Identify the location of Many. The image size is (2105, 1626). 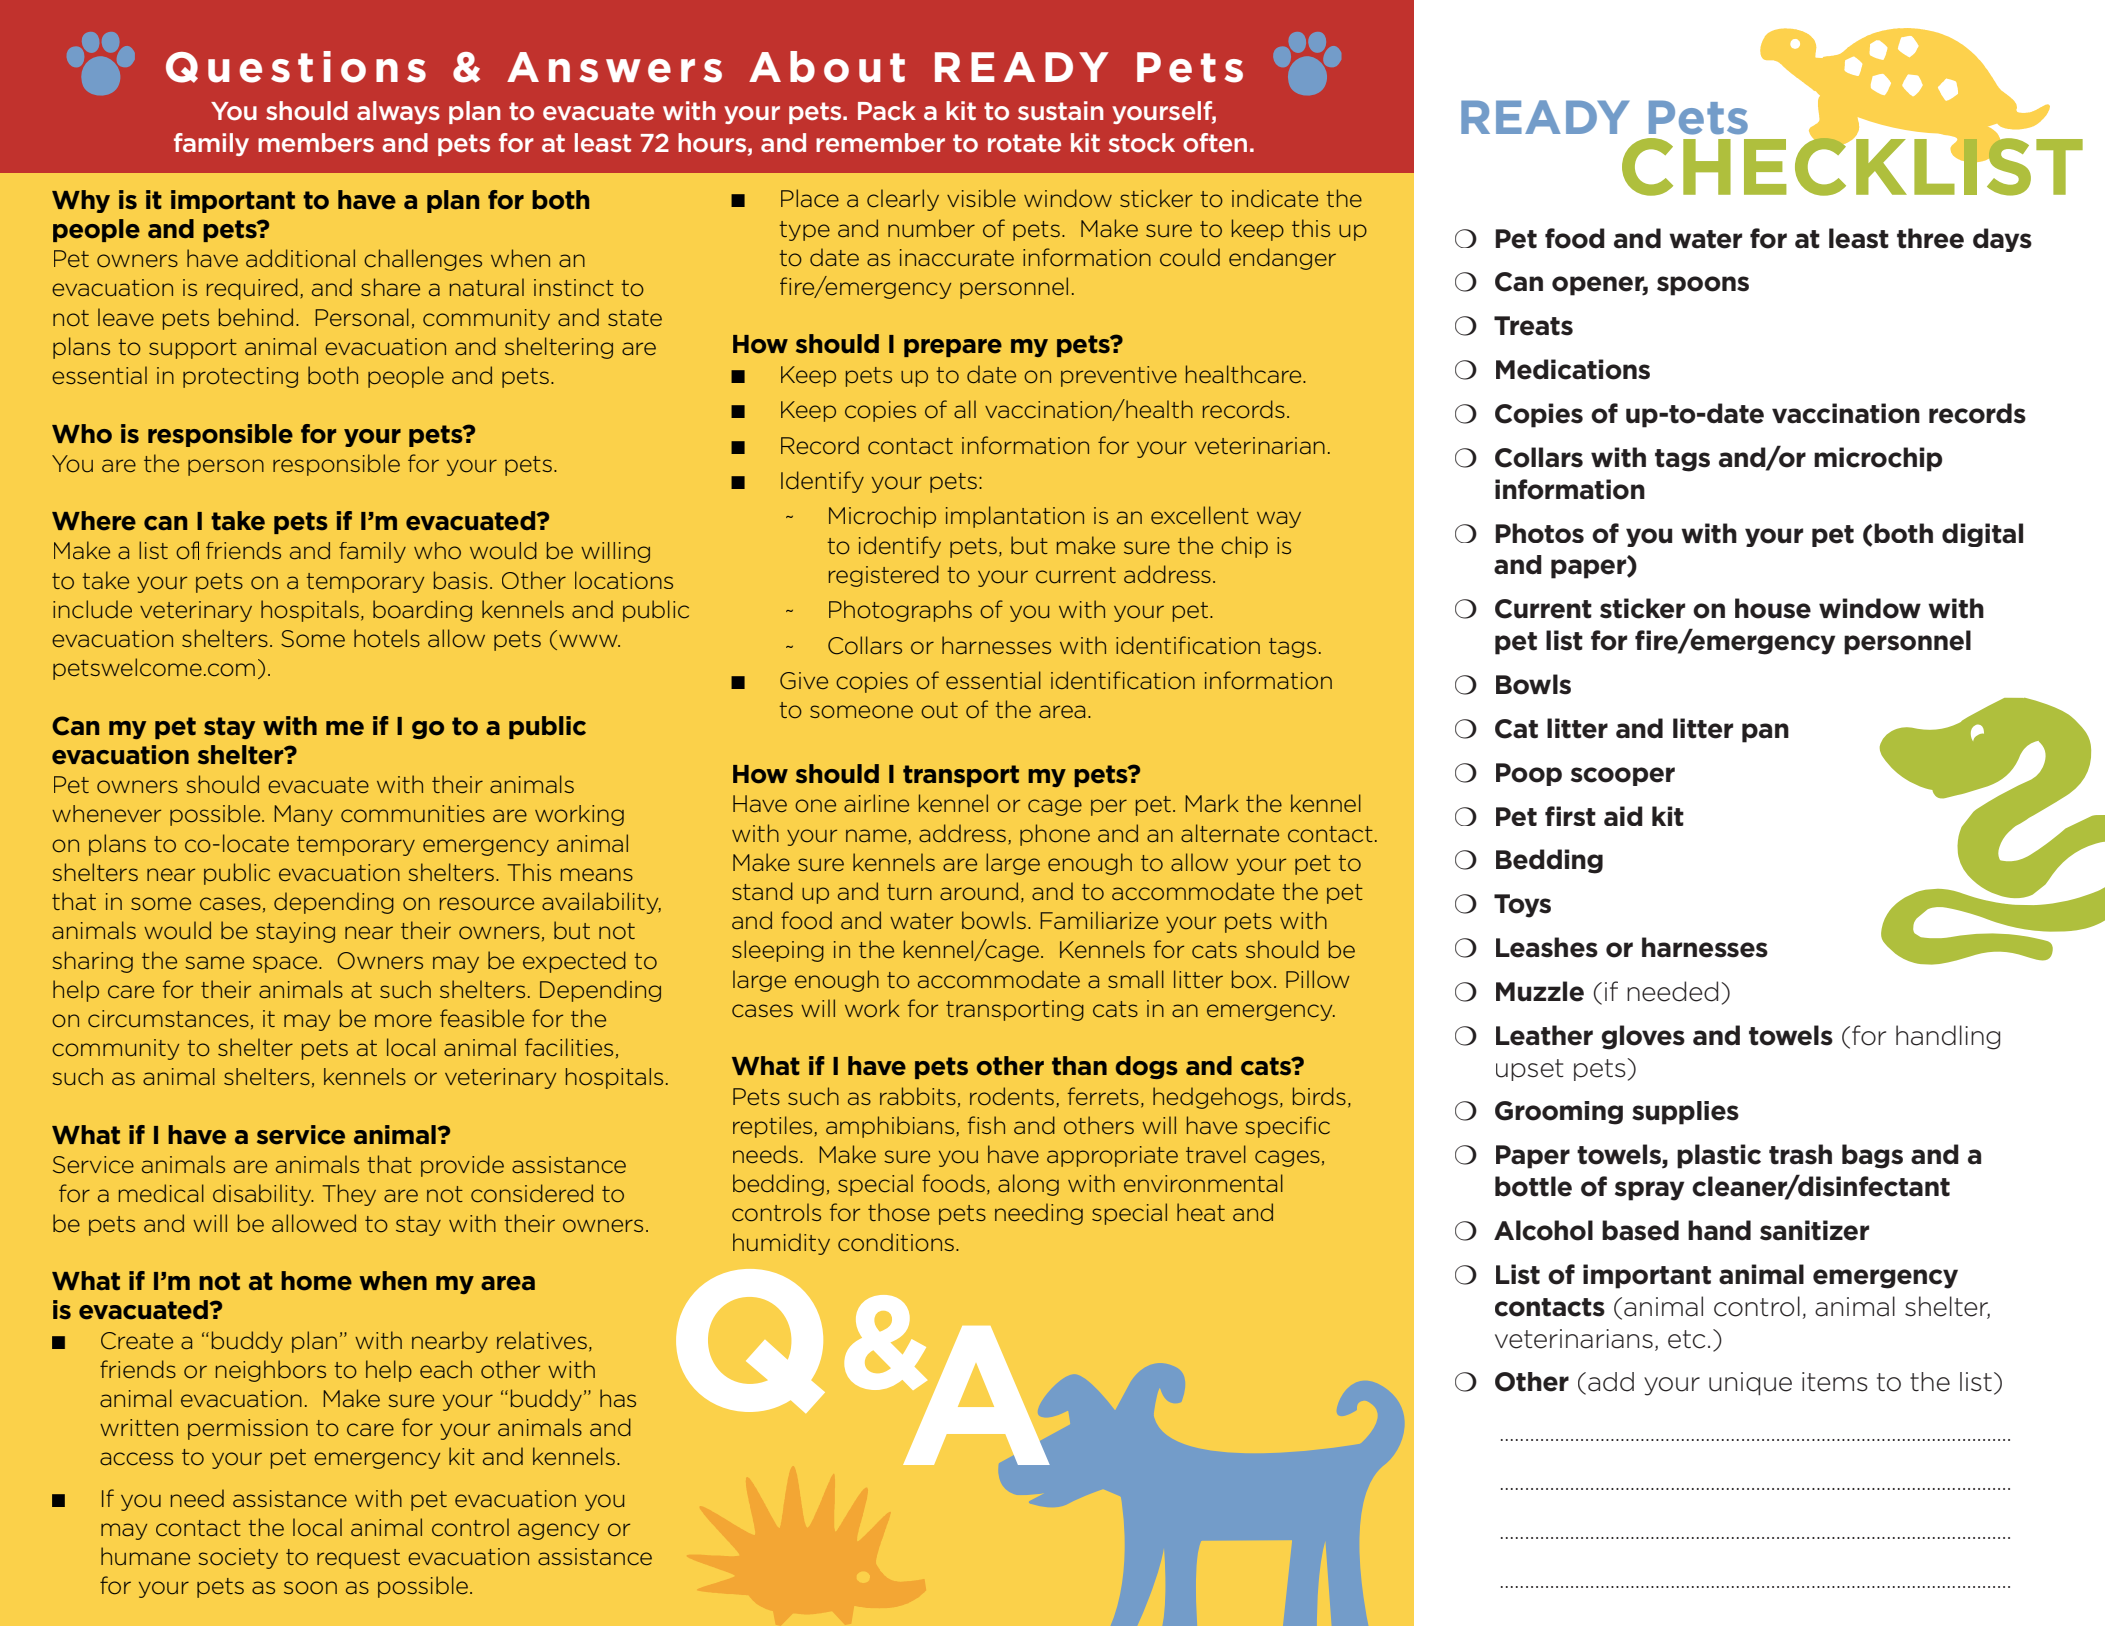
(303, 815).
